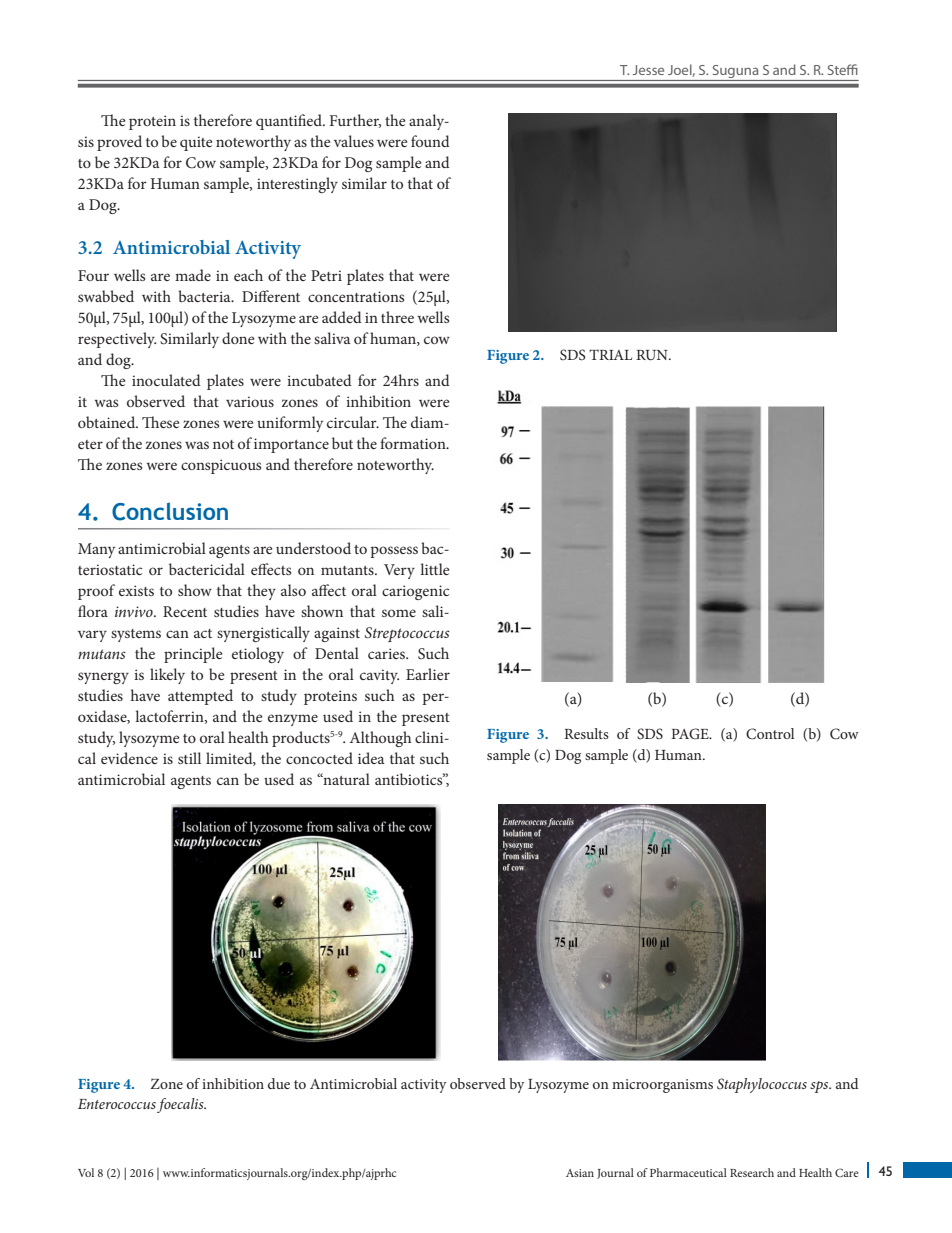  Describe the element at coordinates (691, 734) in the screenshot. I see `PAGE` at that location.
